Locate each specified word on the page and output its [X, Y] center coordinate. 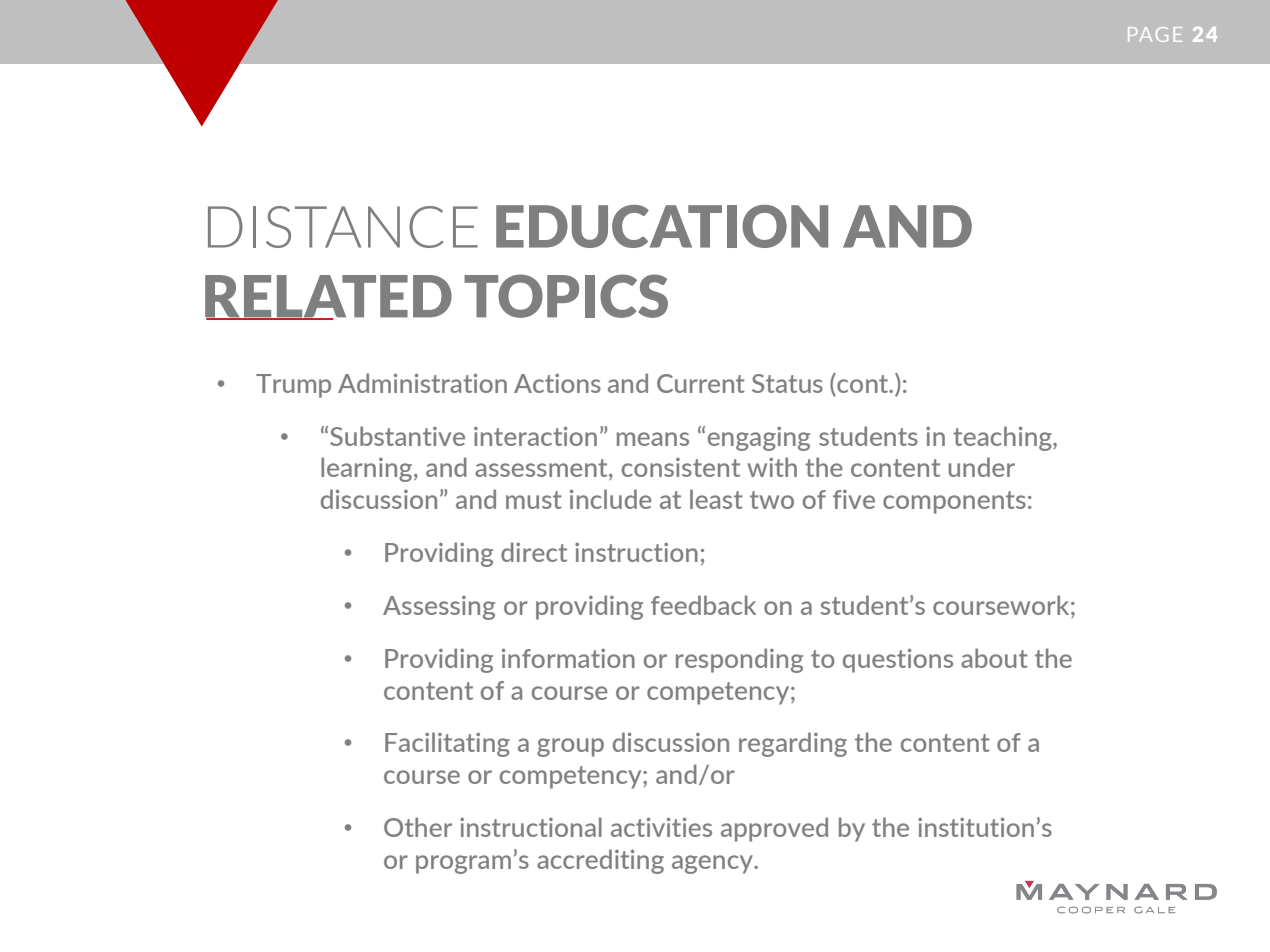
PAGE [1155, 34]
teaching [1003, 438]
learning [368, 469]
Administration [422, 383]
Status [787, 383]
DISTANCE [343, 227]
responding [739, 660]
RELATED [328, 297]
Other [418, 827]
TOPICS [566, 296]
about [994, 658]
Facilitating [447, 744]
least [716, 499]
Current [701, 383]
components [954, 502]
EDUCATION [662, 226]
